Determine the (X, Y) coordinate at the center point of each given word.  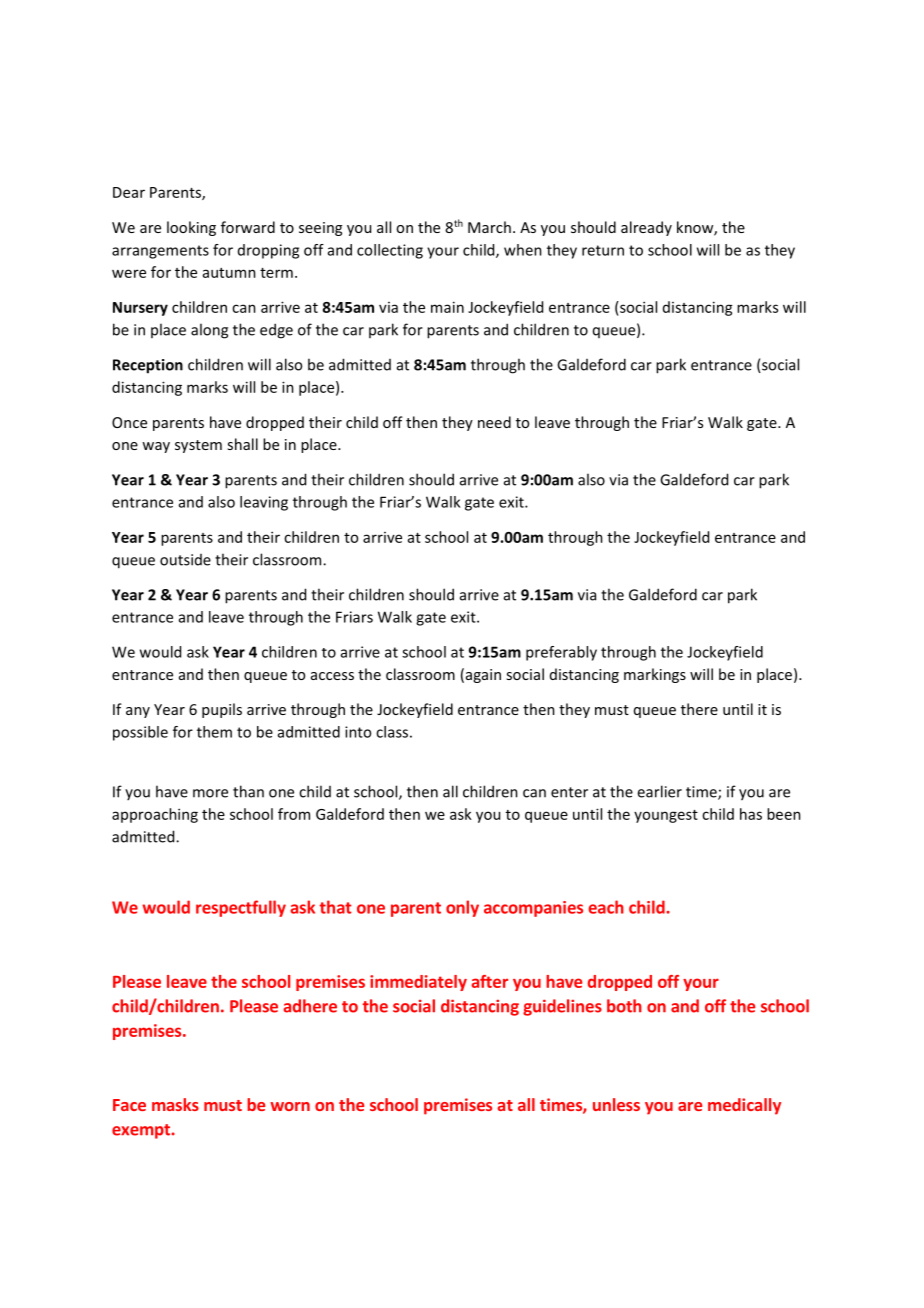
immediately (418, 983)
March (489, 227)
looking (191, 228)
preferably (561, 653)
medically (744, 1106)
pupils (222, 710)
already (646, 228)
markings (655, 675)
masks (175, 1104)
